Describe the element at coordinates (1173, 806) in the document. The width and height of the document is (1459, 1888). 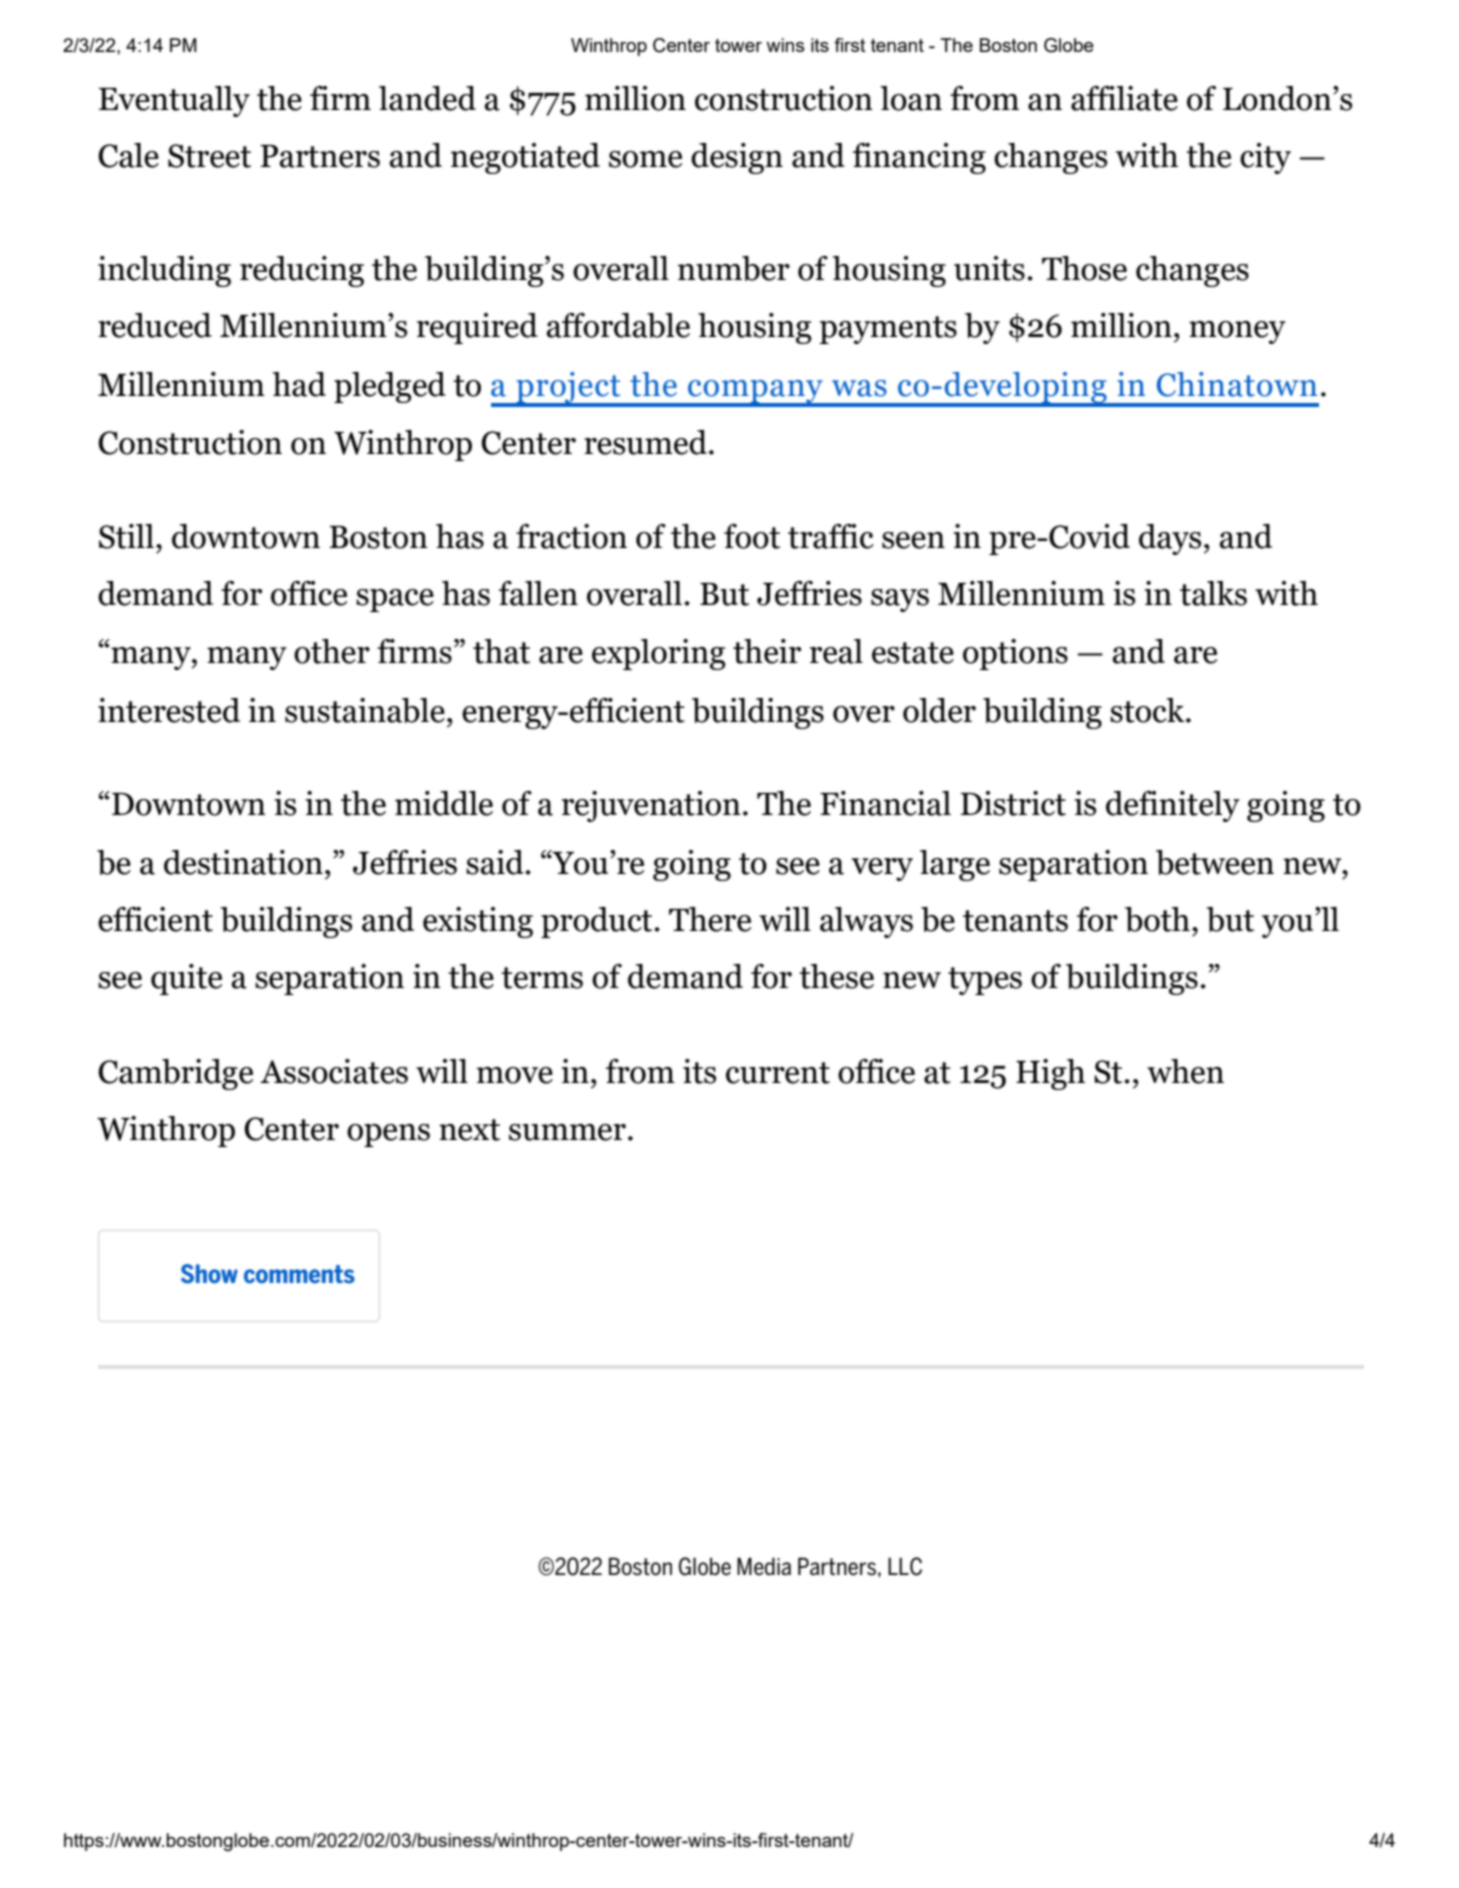
I see `definitely` at that location.
